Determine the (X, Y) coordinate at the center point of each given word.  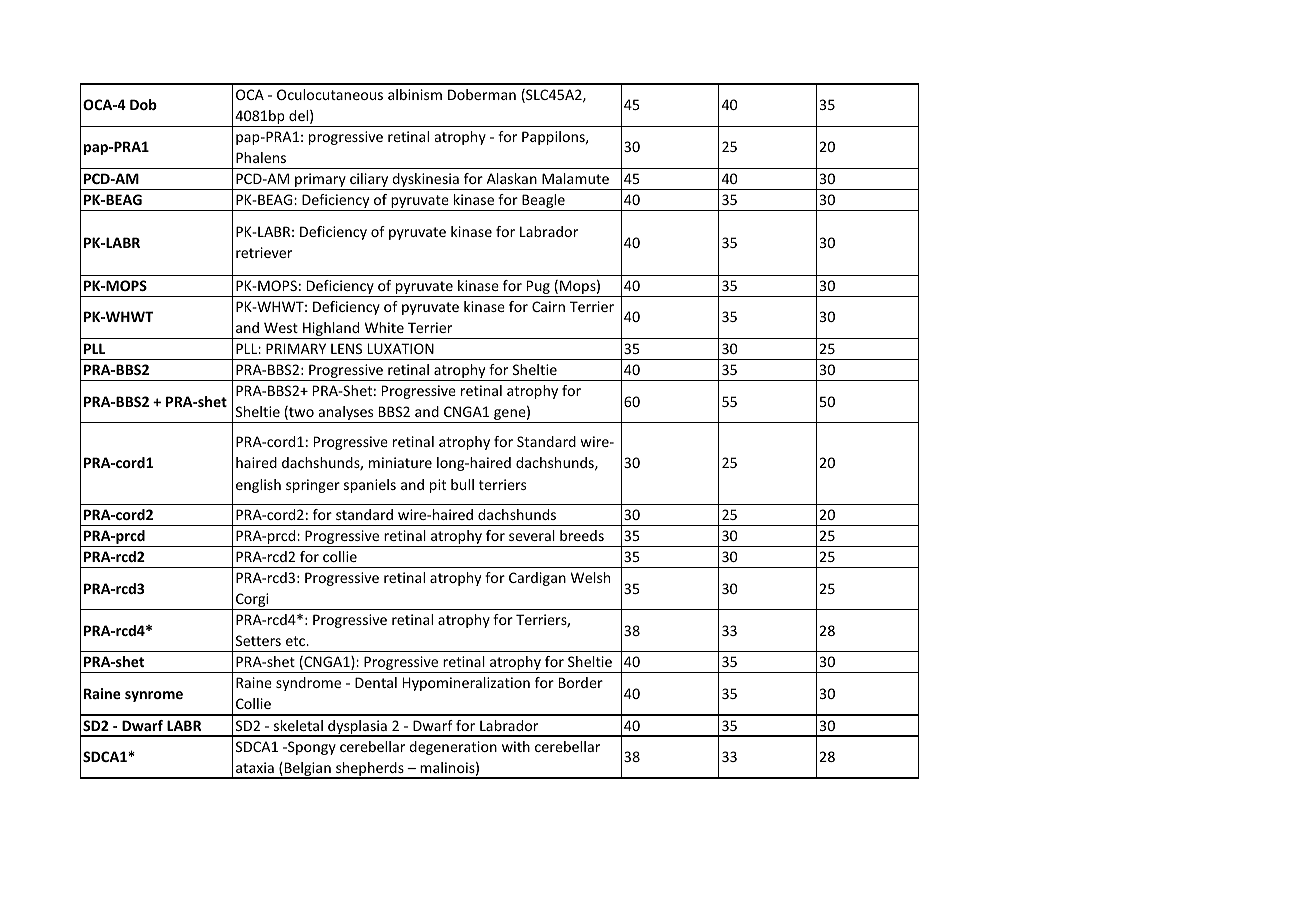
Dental (376, 682)
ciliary (369, 181)
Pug (538, 288)
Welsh (590, 577)
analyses (346, 414)
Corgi (252, 601)
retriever (264, 252)
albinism (415, 94)
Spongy (311, 748)
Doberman (482, 94)
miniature (400, 462)
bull (462, 484)
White (384, 327)
